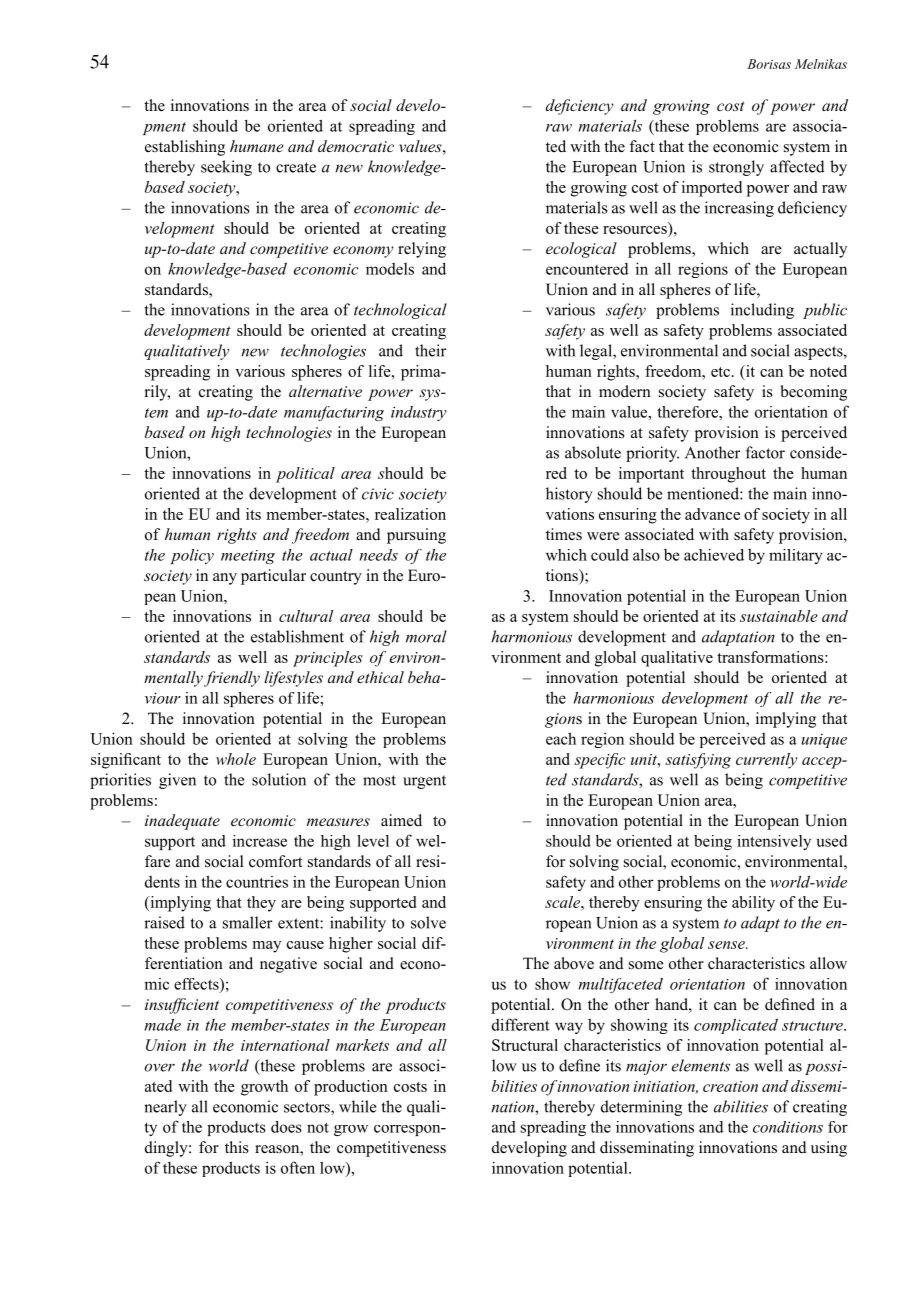  I want to click on strongly, so click(736, 168).
